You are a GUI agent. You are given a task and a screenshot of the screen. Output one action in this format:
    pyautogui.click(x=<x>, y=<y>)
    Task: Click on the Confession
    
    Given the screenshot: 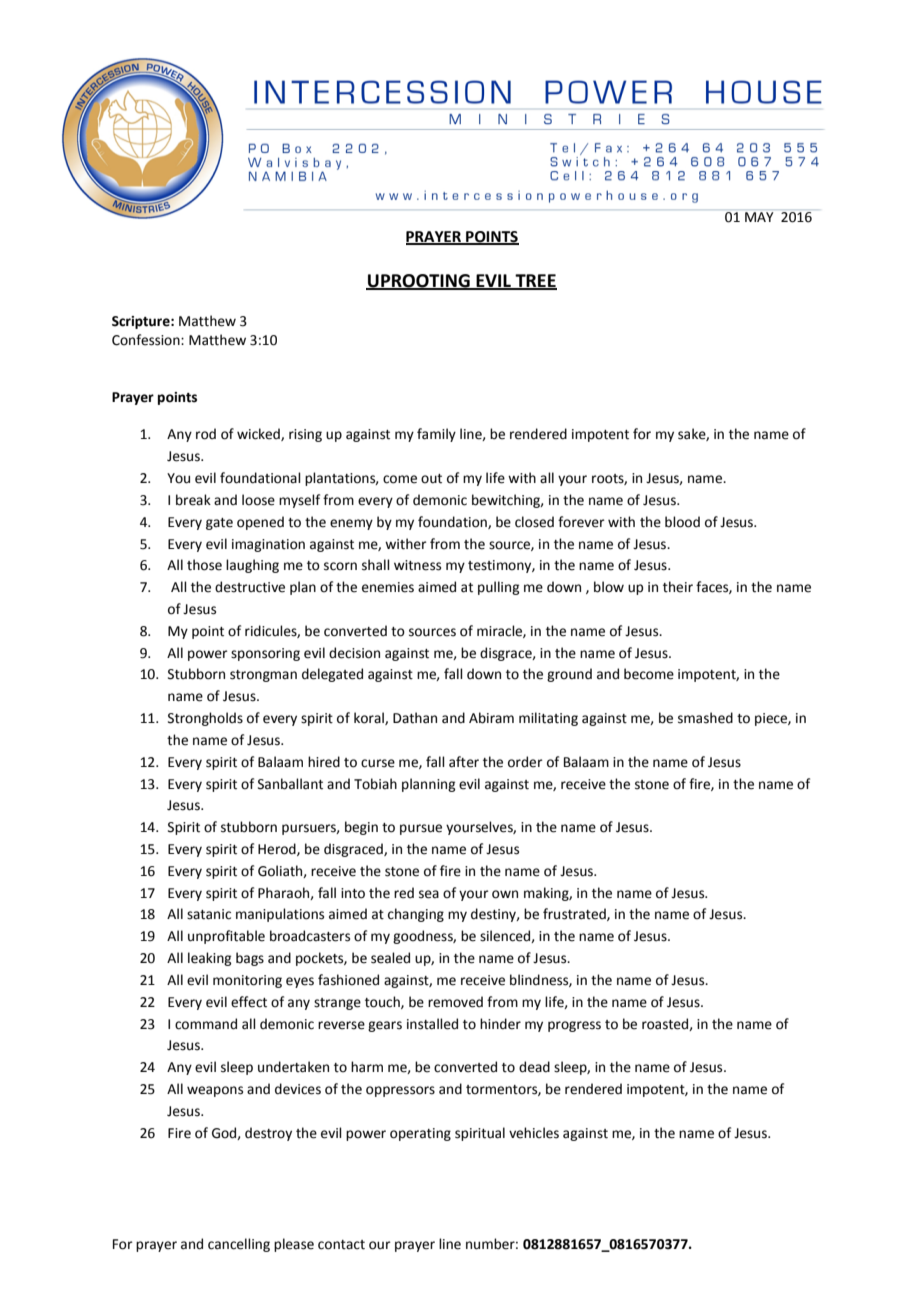 What is the action you would take?
    pyautogui.click(x=147, y=340)
